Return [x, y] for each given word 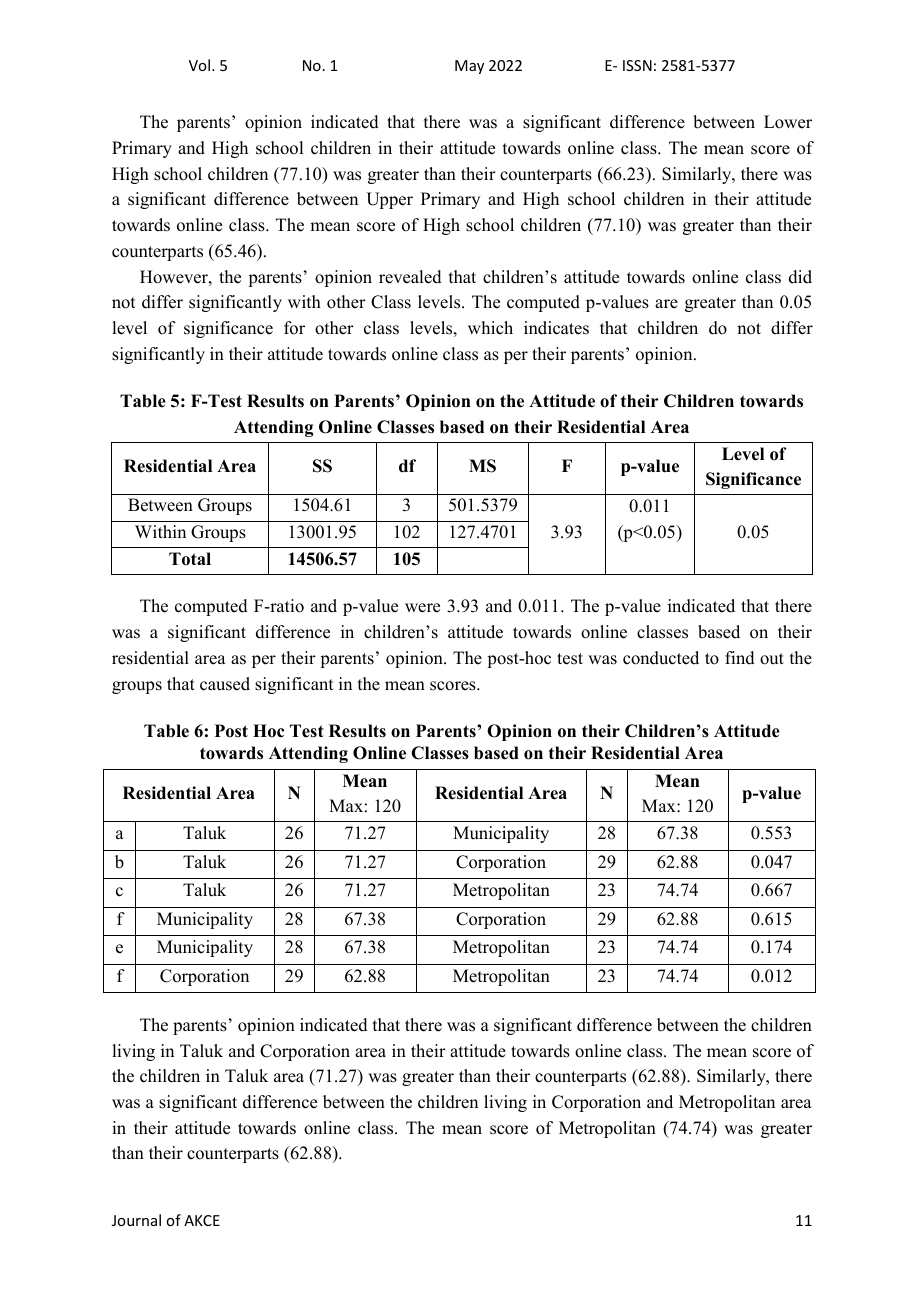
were [422, 608]
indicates [556, 328]
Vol [199, 65]
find [740, 658]
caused [225, 684]
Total [190, 559]
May [469, 67]
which [490, 328]
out [772, 659]
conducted [661, 658]
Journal [136, 1220]
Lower [788, 122]
